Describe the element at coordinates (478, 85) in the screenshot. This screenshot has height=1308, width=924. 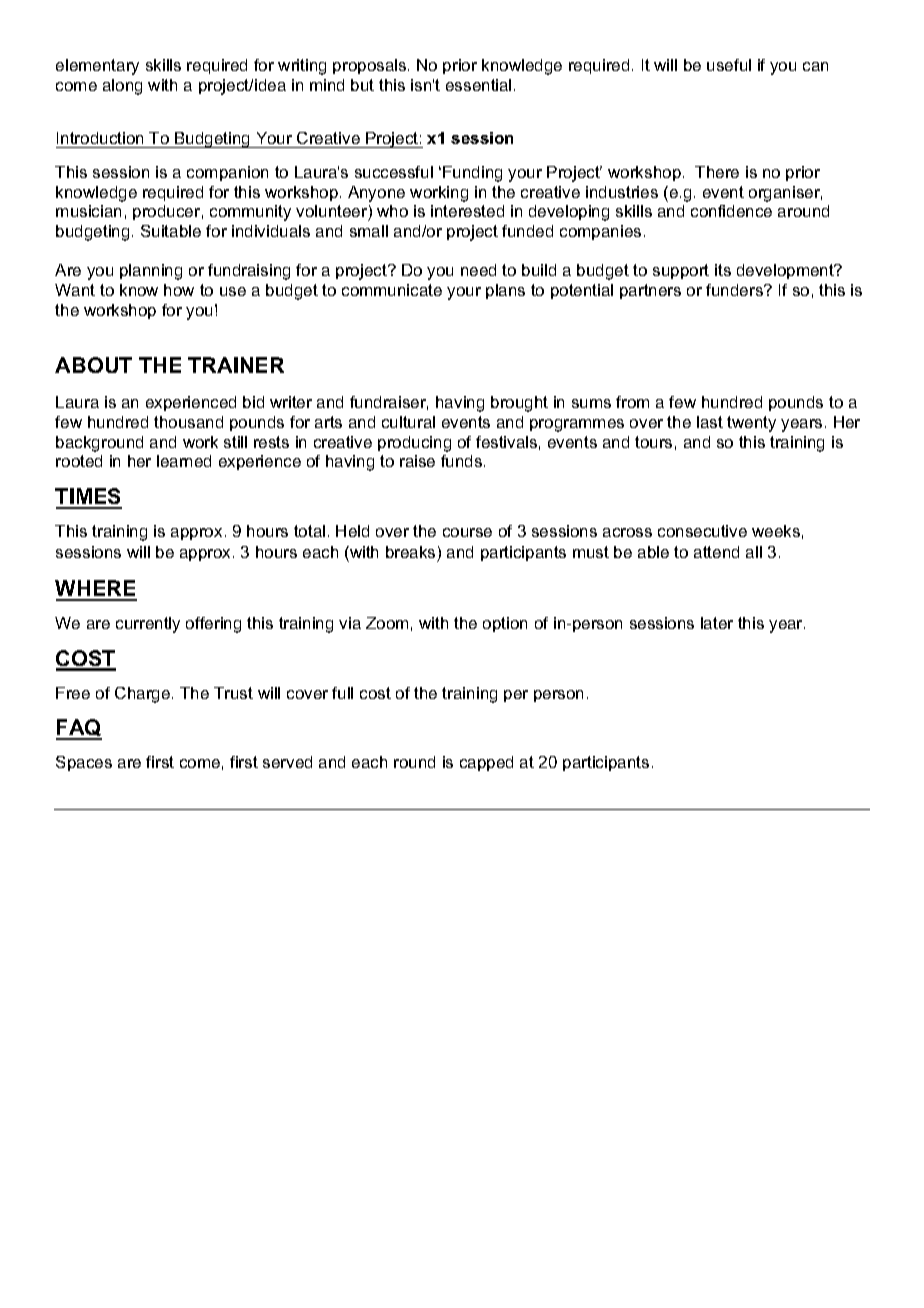
I see `essential` at that location.
